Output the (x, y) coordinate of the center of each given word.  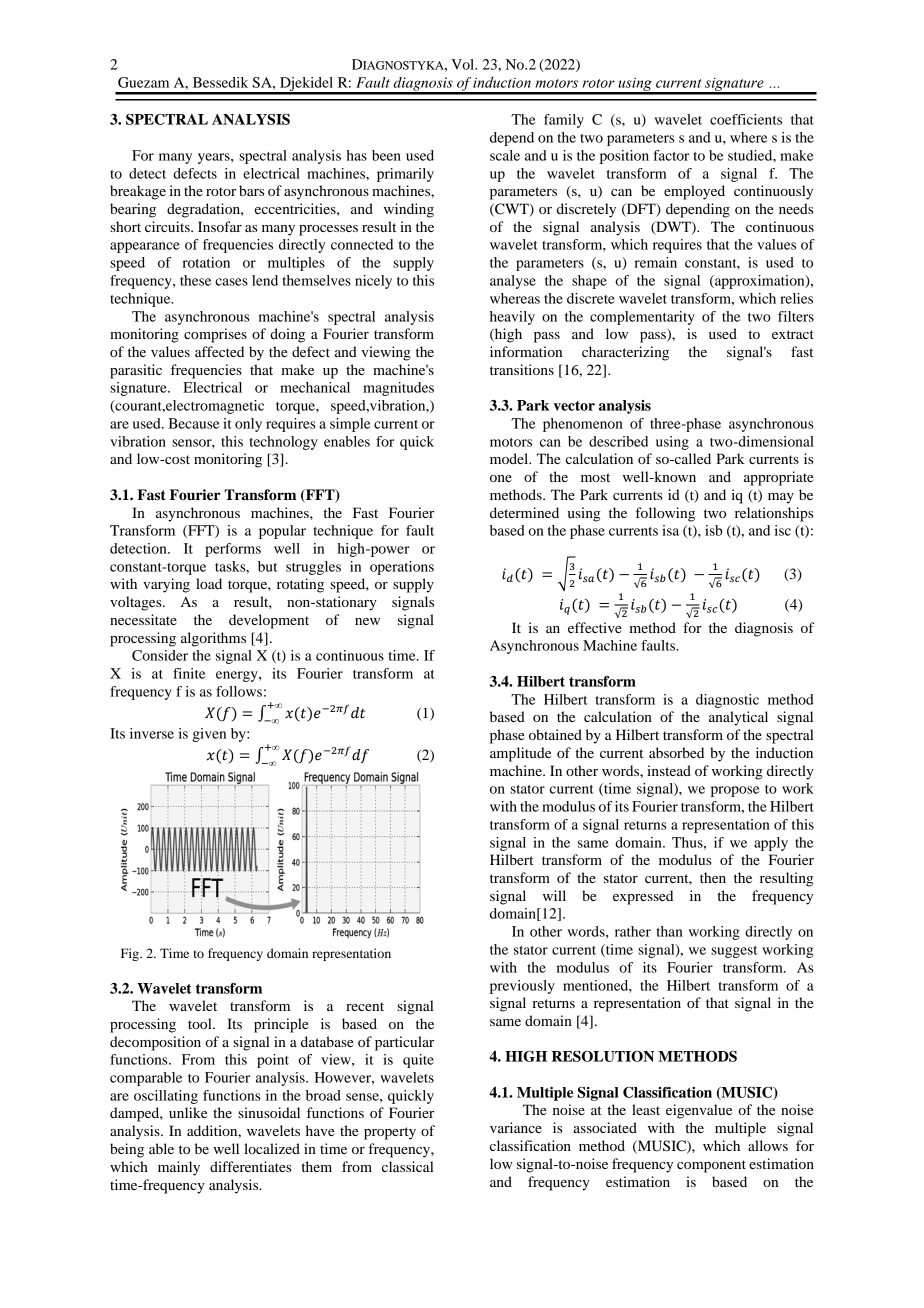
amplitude (520, 754)
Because (194, 423)
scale (505, 155)
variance (516, 1127)
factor (671, 155)
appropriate (778, 478)
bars (251, 190)
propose (735, 791)
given (209, 735)
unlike (188, 1112)
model (510, 458)
